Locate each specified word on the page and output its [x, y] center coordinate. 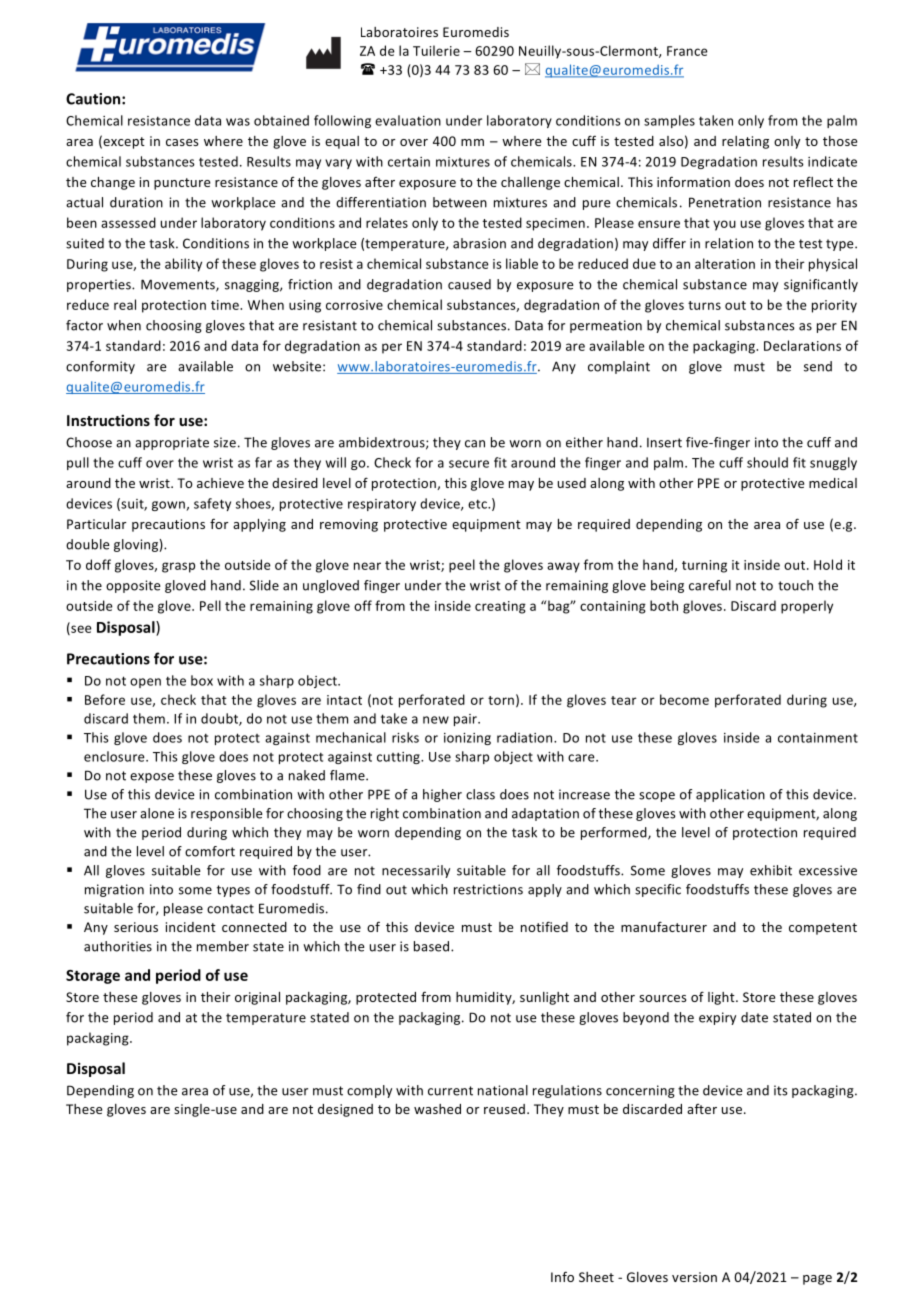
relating [745, 142]
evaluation [408, 120]
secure [469, 464]
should [767, 462]
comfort [210, 851]
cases [182, 142]
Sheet [596, 1277]
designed [345, 1110]
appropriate [172, 443]
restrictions [488, 889]
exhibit [771, 870]
